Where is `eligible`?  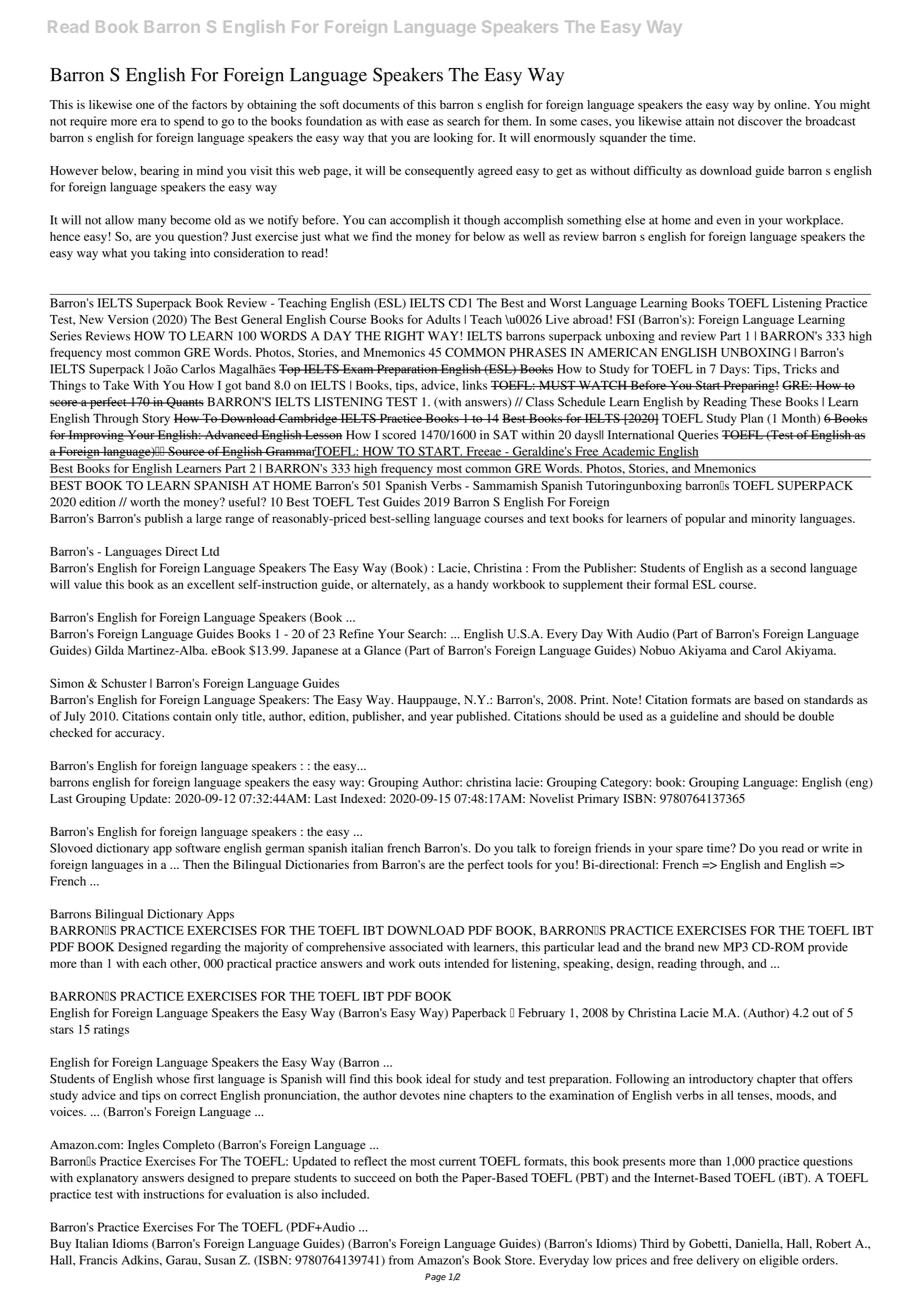
eligible is located at coordinates (779, 1261).
